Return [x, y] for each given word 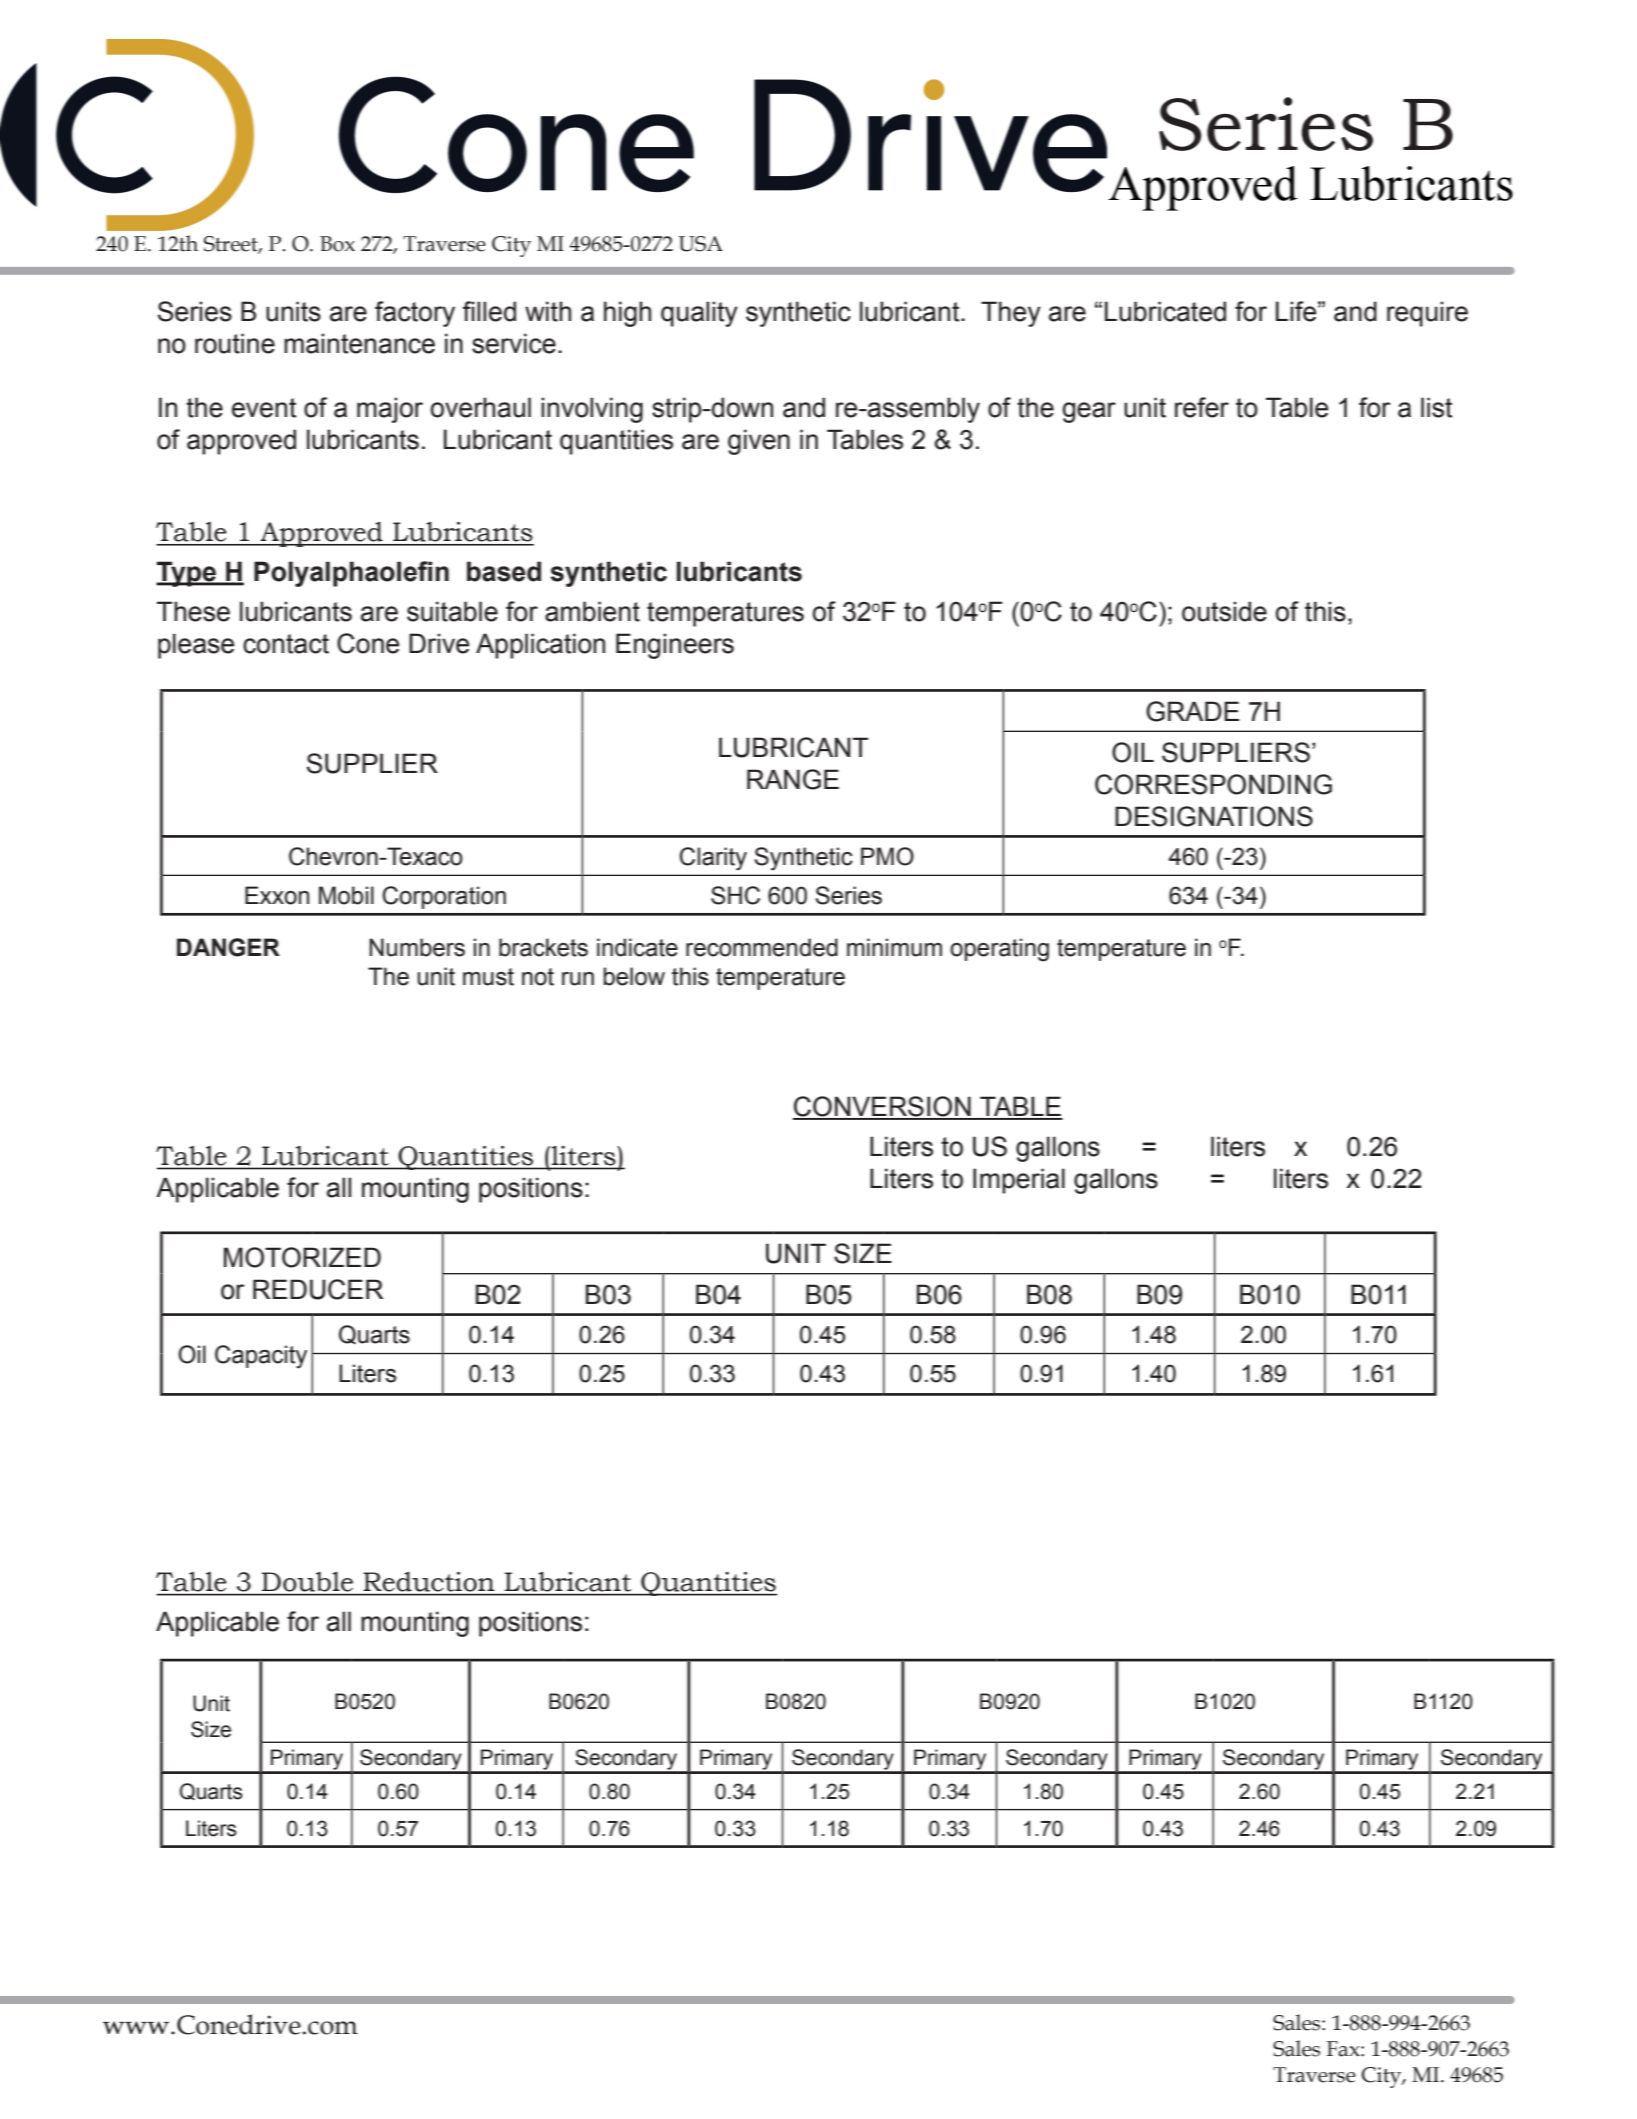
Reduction [429, 1582]
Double [307, 1582]
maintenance [359, 343]
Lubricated [1165, 311]
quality [699, 314]
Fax [1344, 2049]
